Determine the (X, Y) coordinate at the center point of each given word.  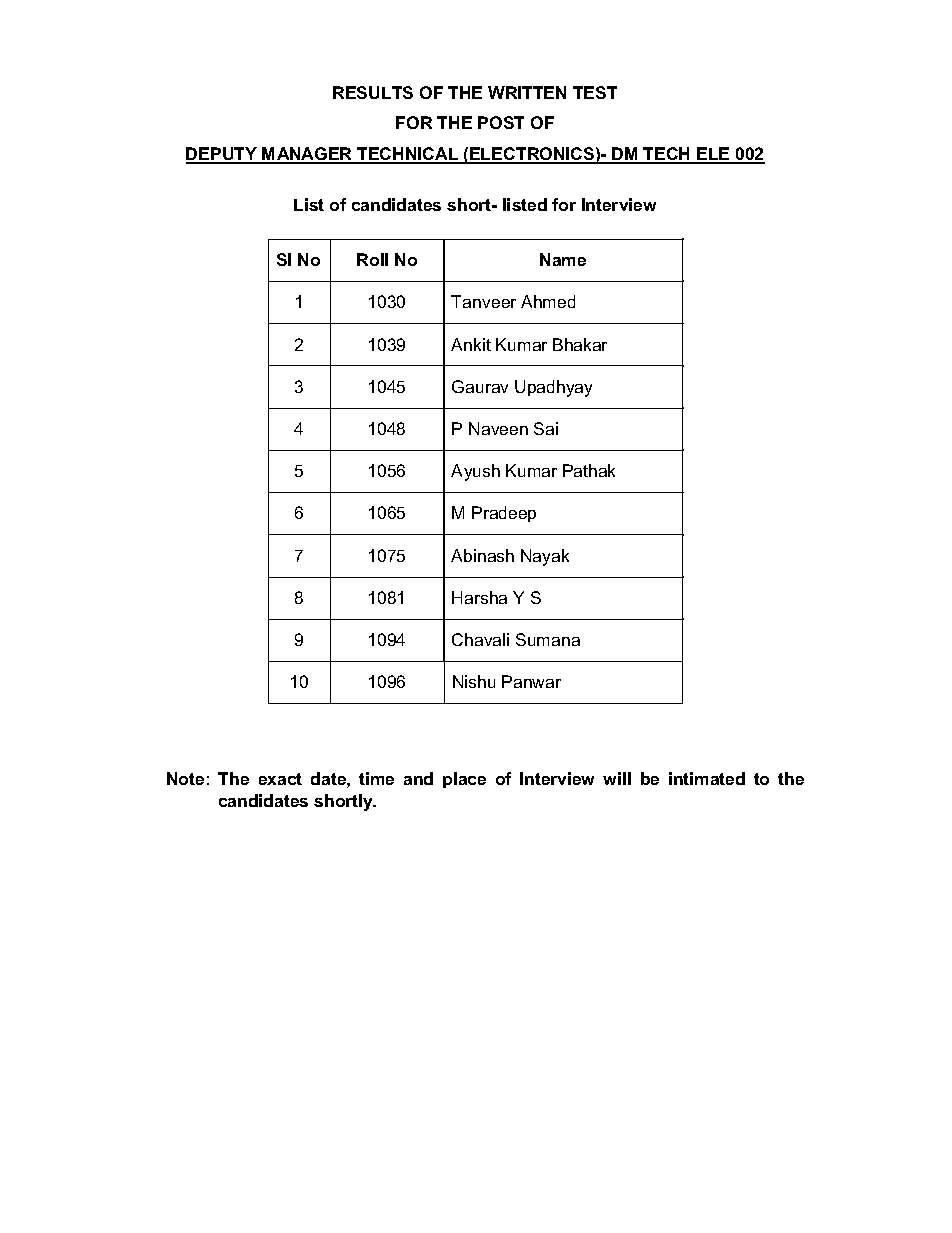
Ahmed (548, 301)
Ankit (471, 344)
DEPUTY (222, 155)
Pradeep (504, 514)
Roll (372, 259)
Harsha (479, 597)
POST (501, 122)
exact (280, 779)
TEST (595, 92)
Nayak (545, 557)
